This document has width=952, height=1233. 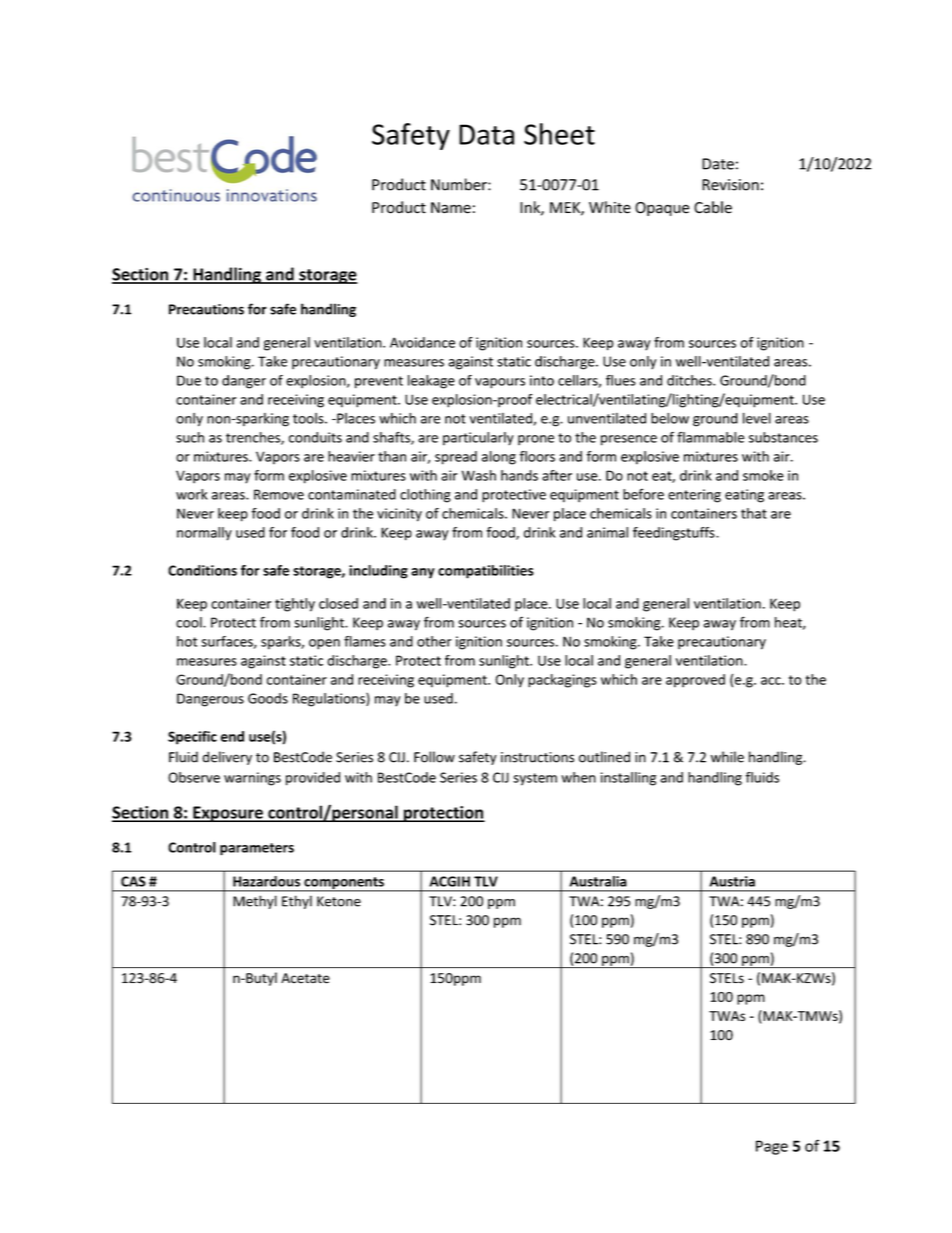 I want to click on Acetate, so click(x=305, y=978).
